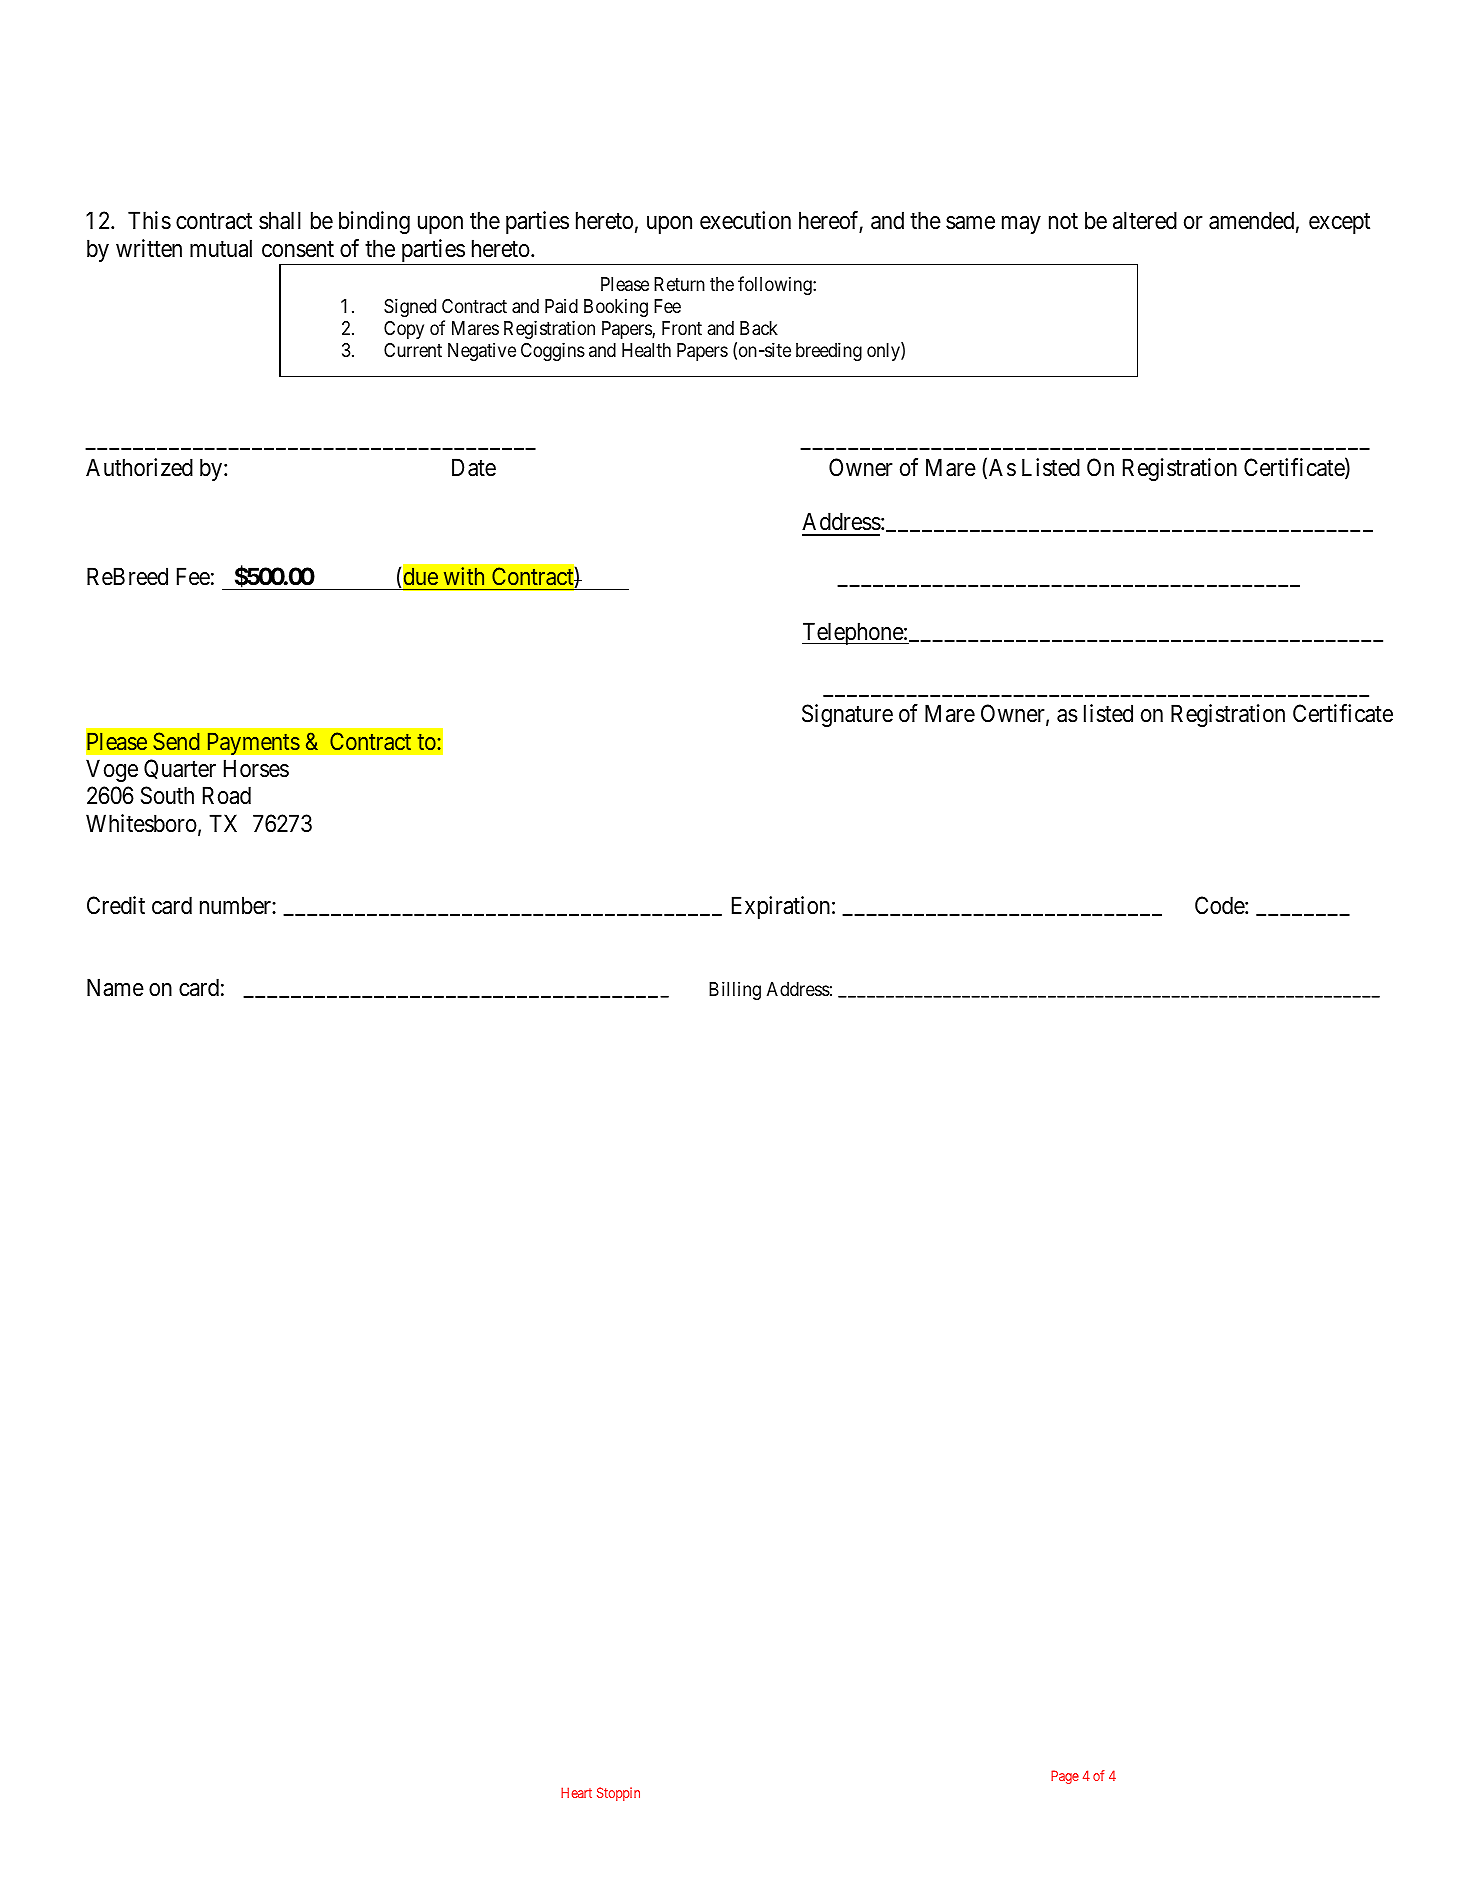  What do you see at coordinates (256, 768) in the document?
I see `Horses` at bounding box center [256, 768].
